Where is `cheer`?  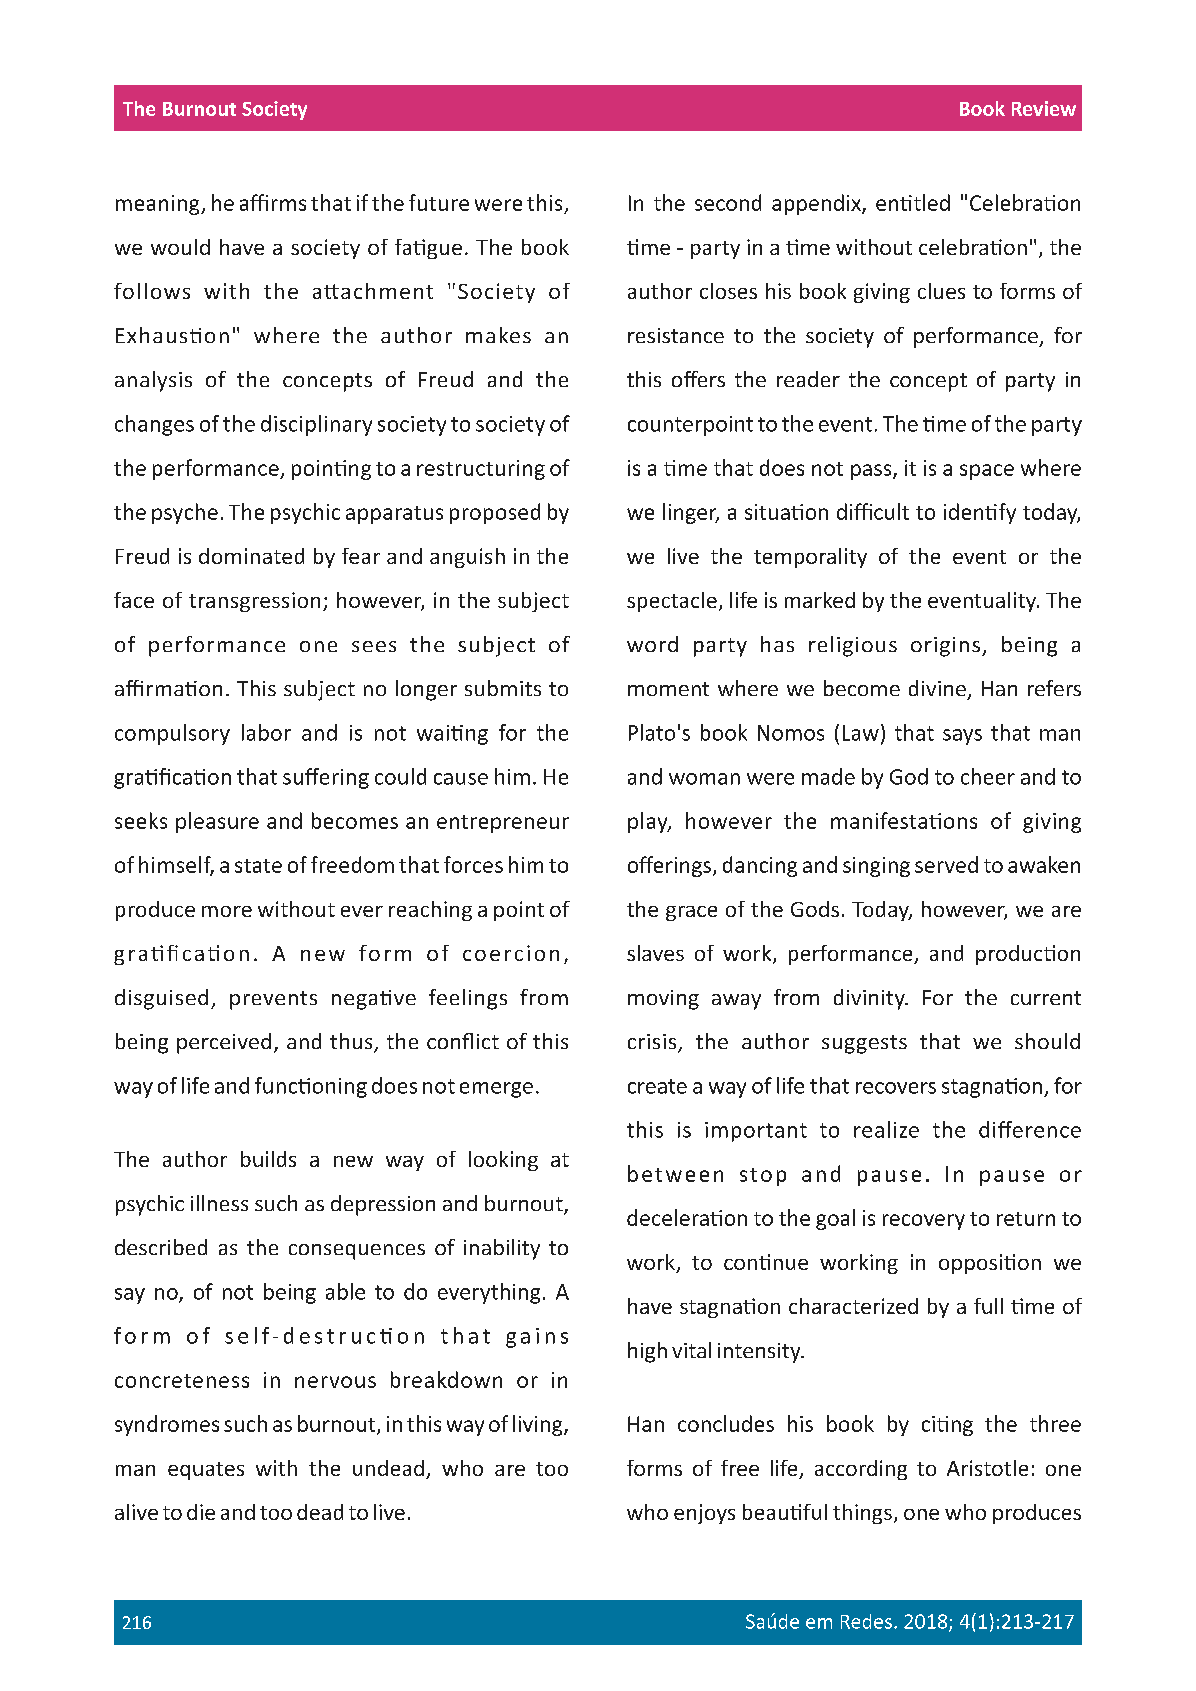 cheer is located at coordinates (988, 776).
